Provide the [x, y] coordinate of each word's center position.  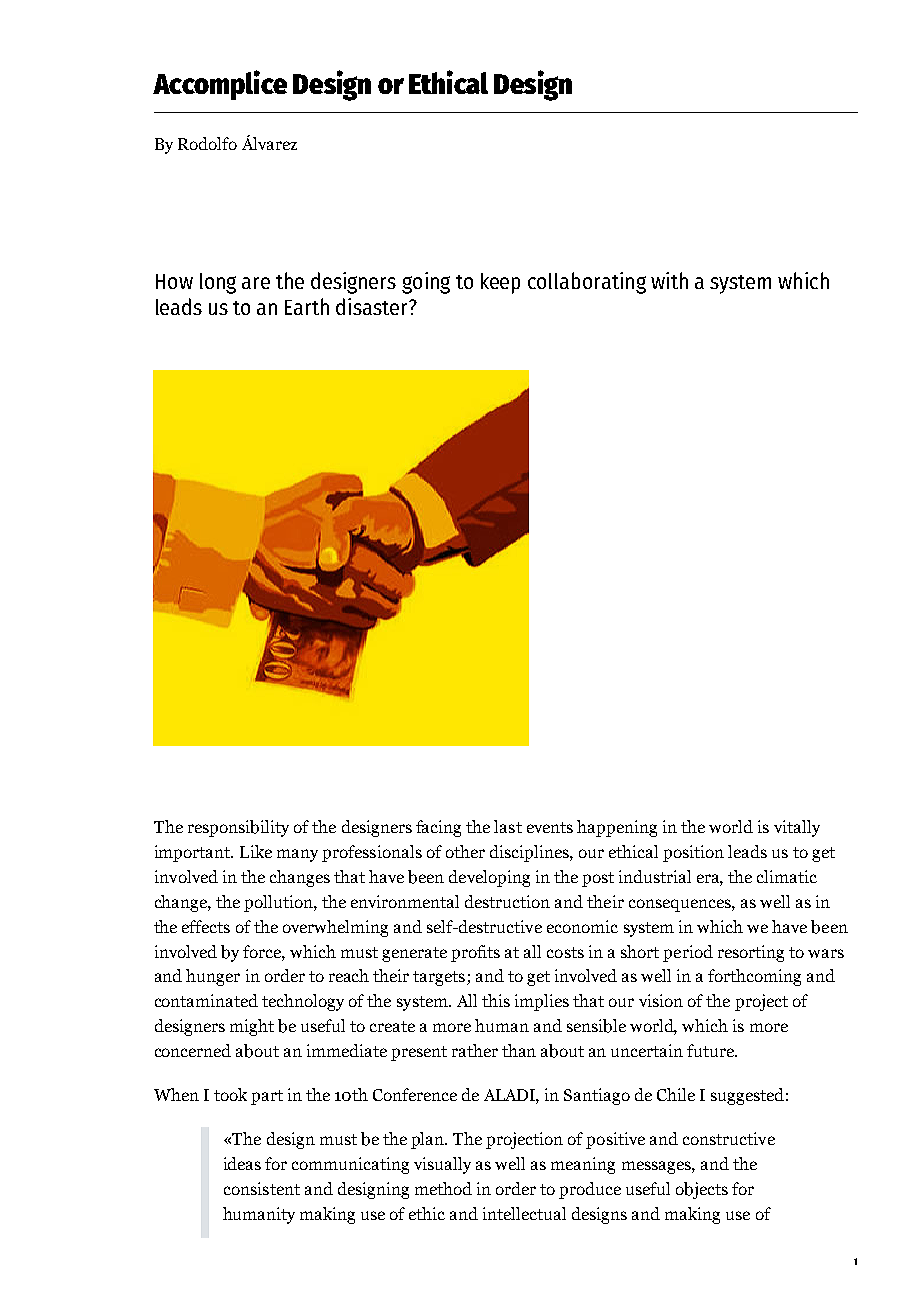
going [426, 283]
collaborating [587, 283]
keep [500, 283]
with [669, 280]
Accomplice [220, 85]
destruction [507, 901]
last [508, 826]
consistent [262, 1188]
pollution [279, 903]
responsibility [238, 828]
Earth [307, 306]
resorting [751, 953]
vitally [797, 828]
